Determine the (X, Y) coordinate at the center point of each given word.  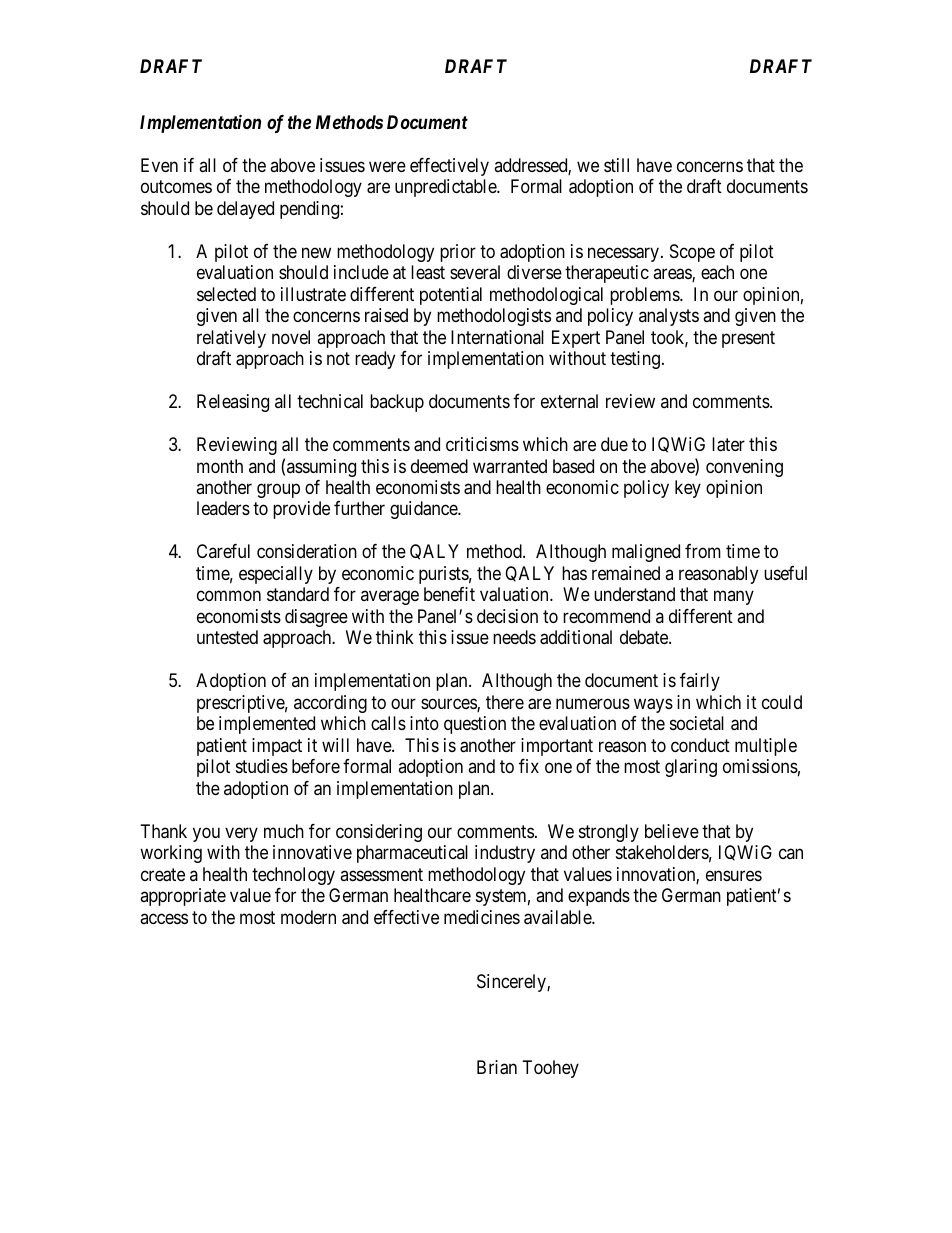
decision (507, 616)
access (164, 918)
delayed (245, 210)
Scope (692, 253)
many (734, 598)
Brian (497, 1067)
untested (227, 637)
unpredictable (446, 188)
